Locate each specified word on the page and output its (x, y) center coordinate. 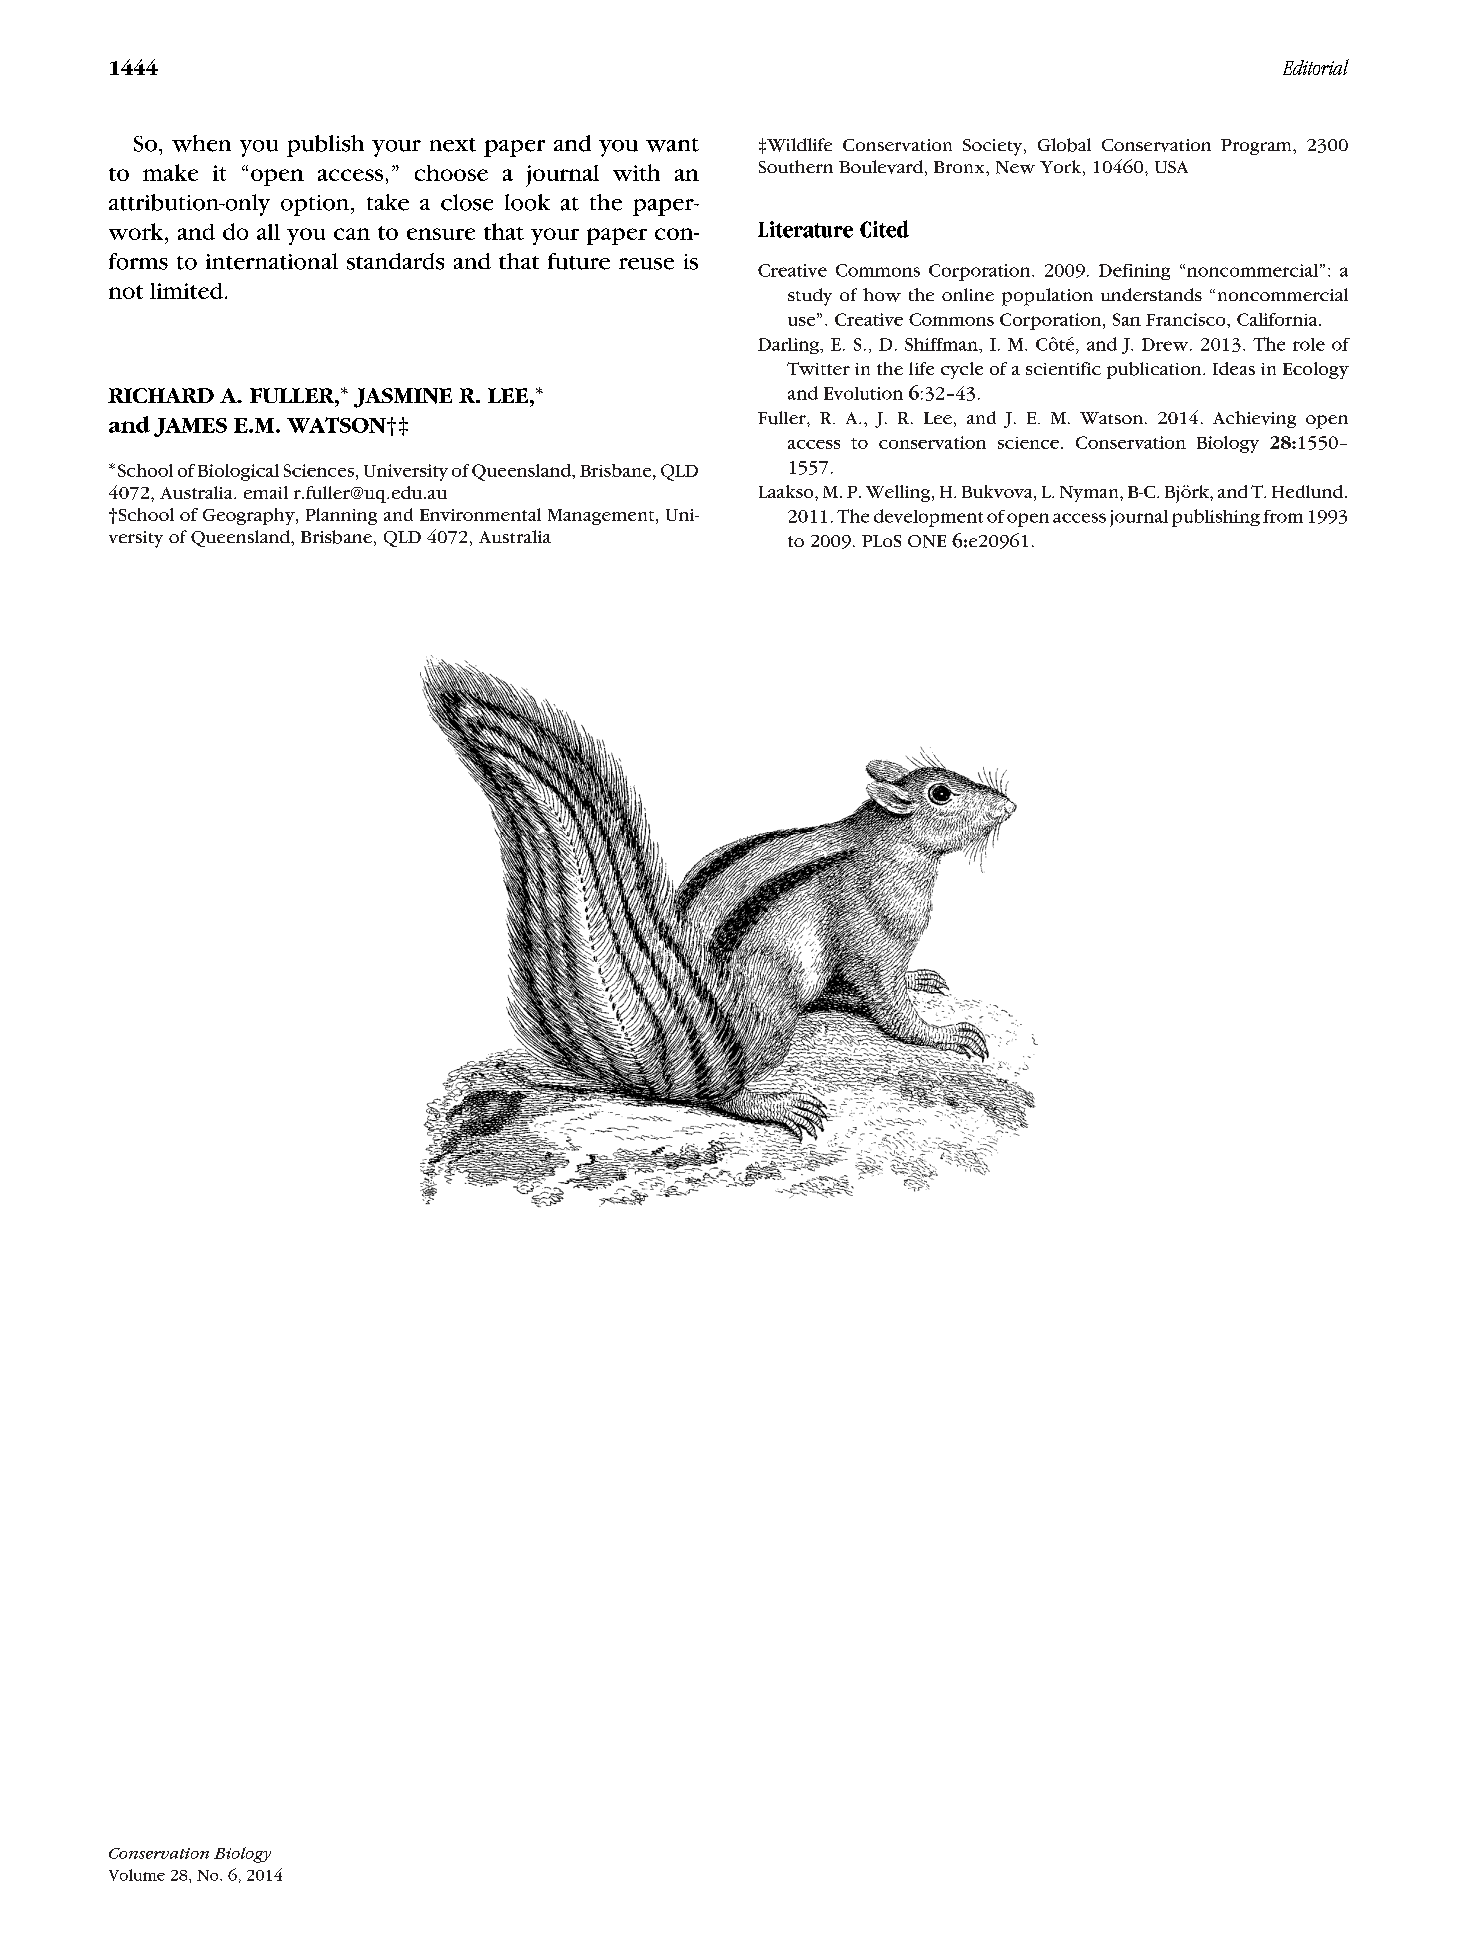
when (201, 143)
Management (602, 517)
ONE (927, 541)
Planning (341, 516)
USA (1171, 167)
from (1283, 516)
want (672, 145)
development (928, 518)
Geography (250, 516)
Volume (137, 1875)
